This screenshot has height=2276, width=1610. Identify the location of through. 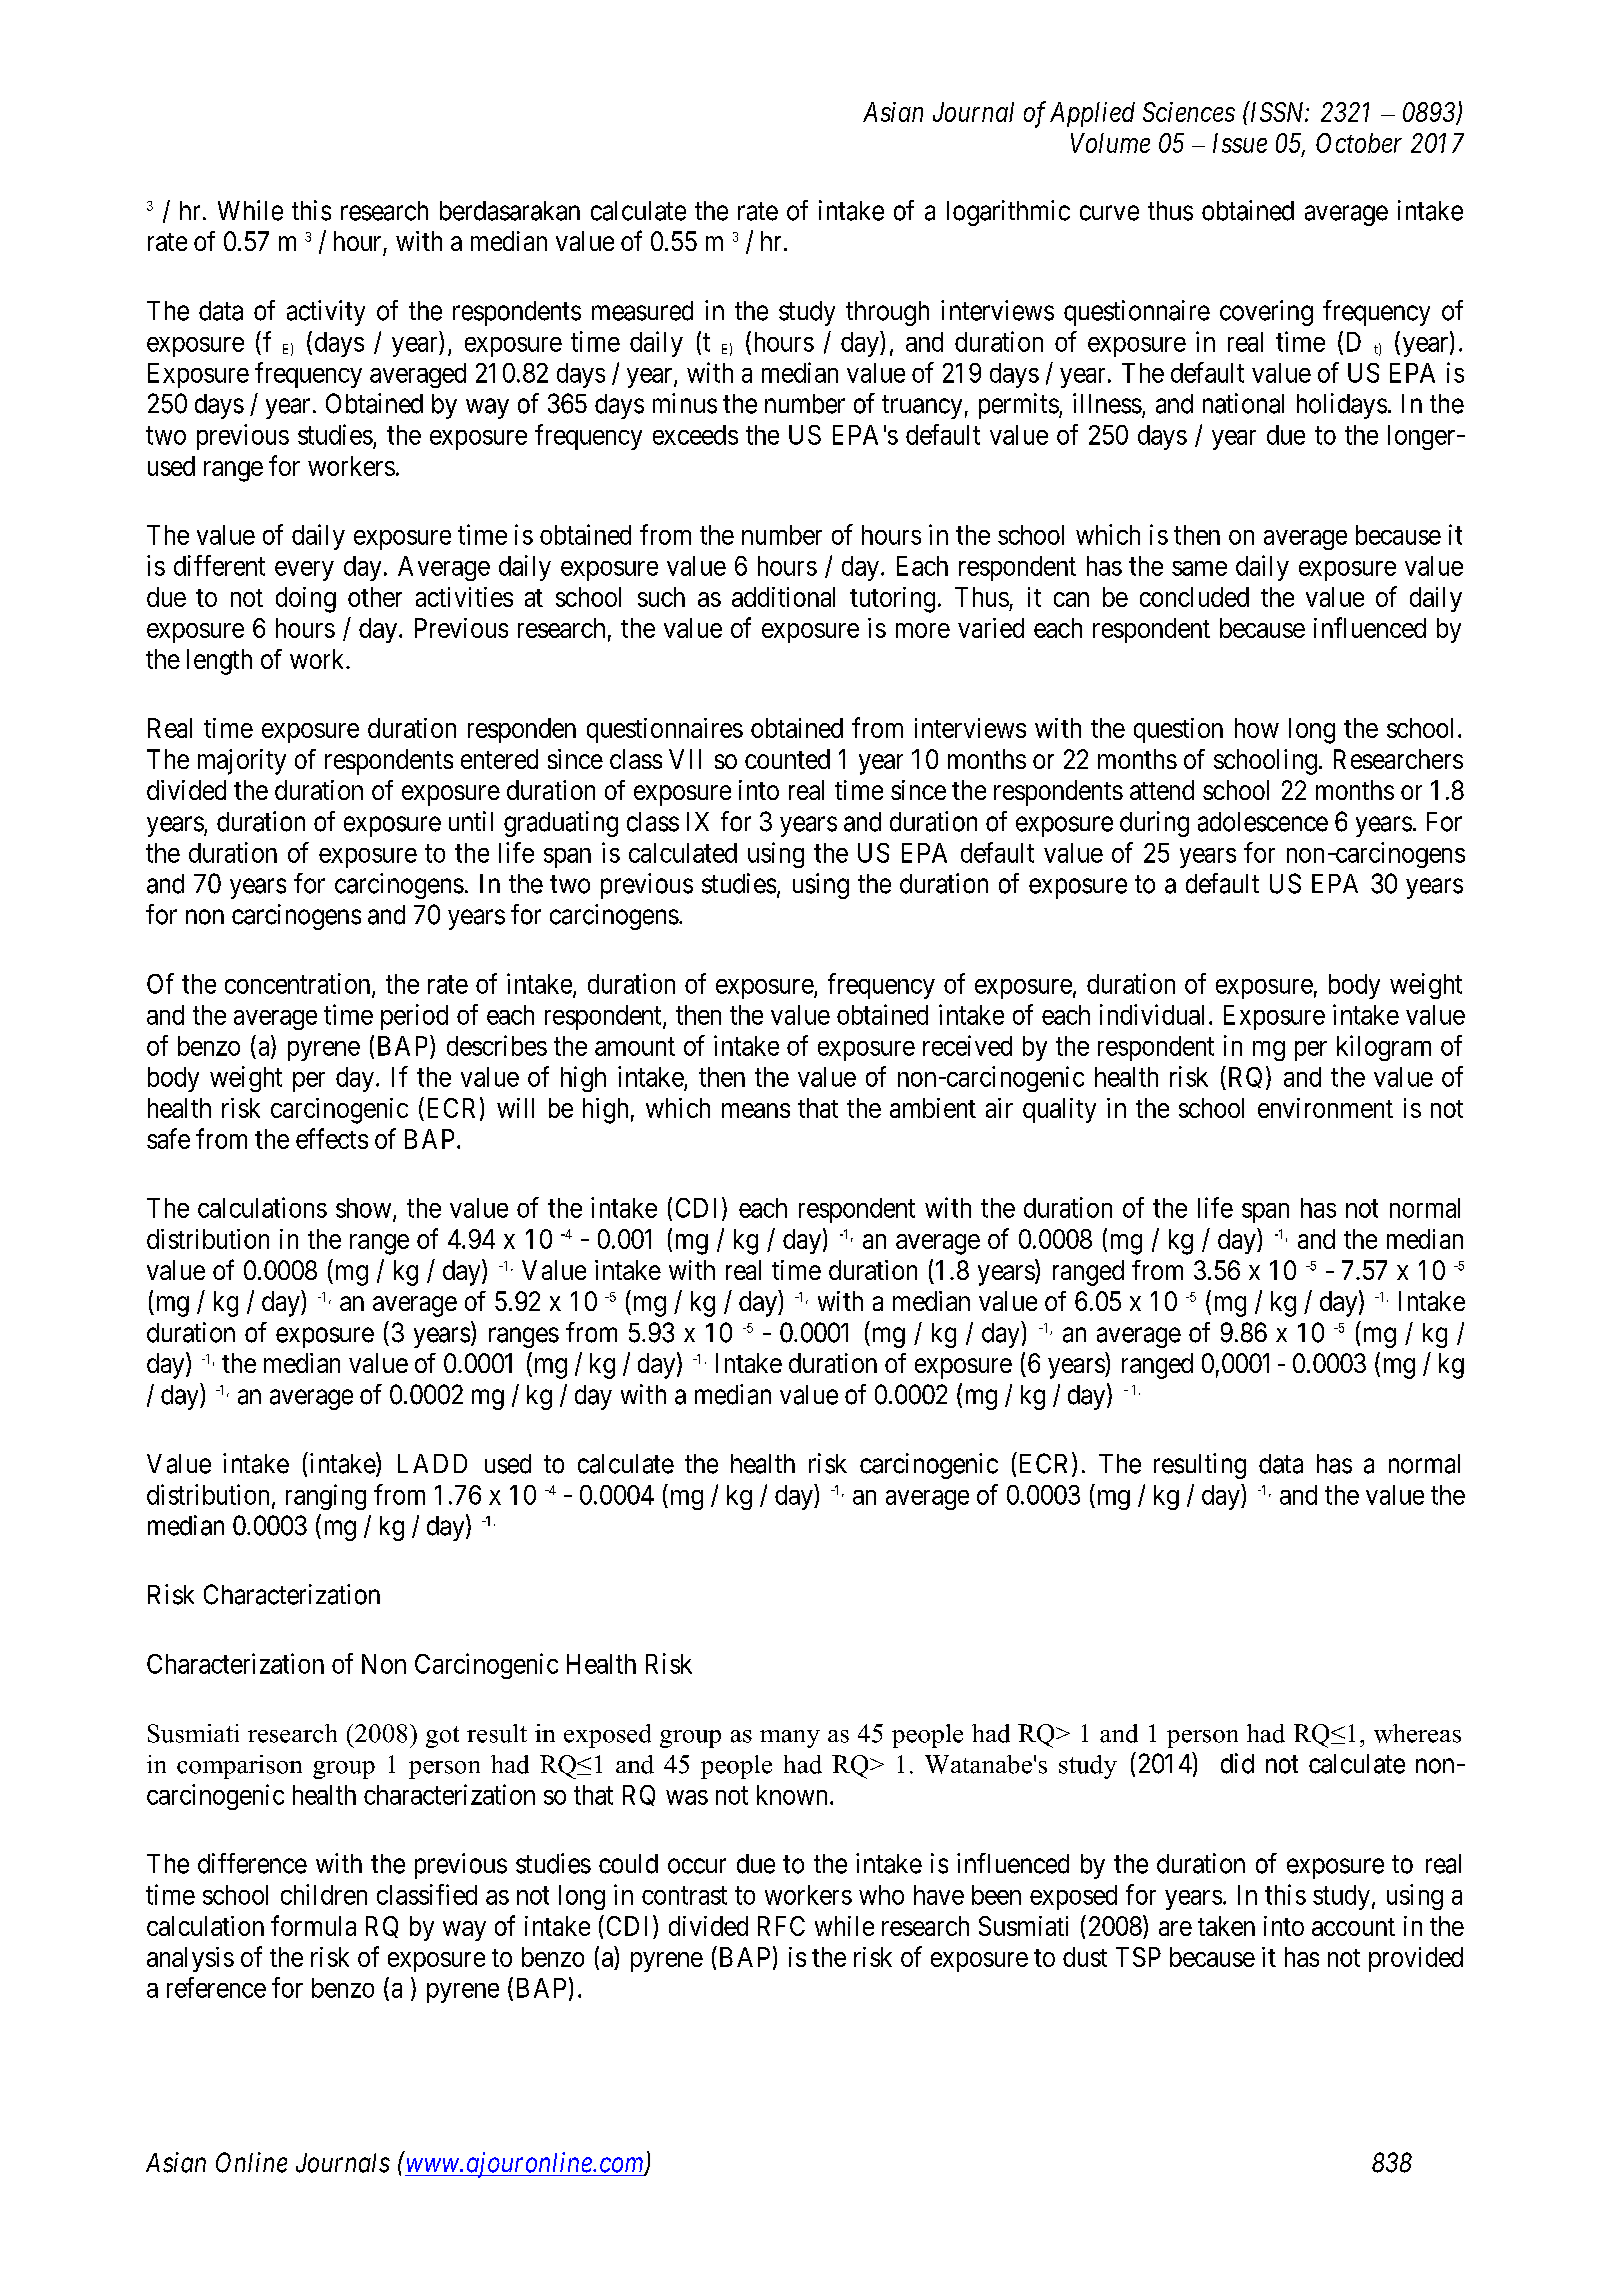
(887, 313).
